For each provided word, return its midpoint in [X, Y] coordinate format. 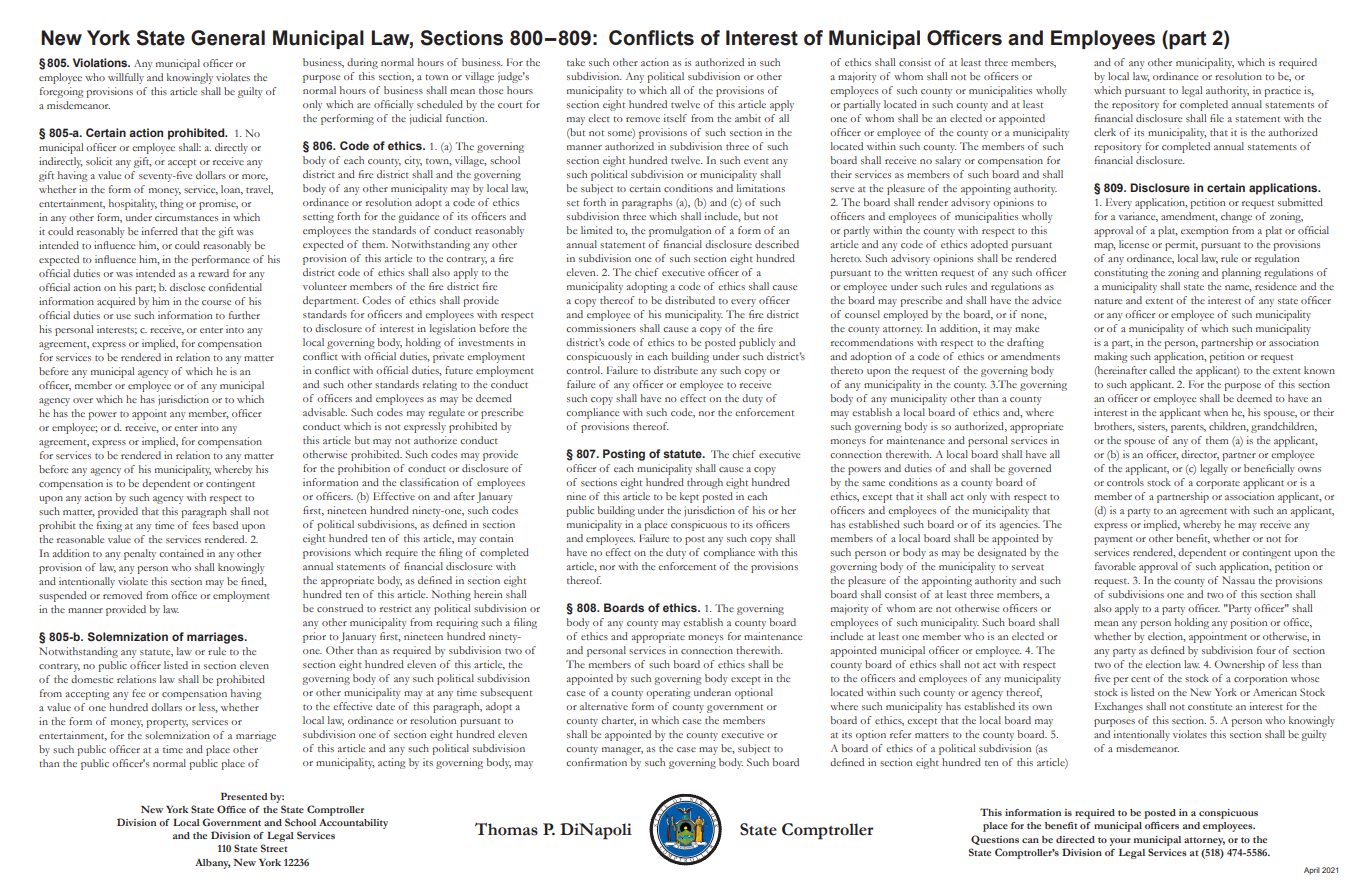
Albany [212, 864]
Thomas [506, 829]
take [576, 62]
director [1200, 455]
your [1120, 842]
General [228, 38]
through [705, 483]
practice [1282, 91]
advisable [325, 412]
